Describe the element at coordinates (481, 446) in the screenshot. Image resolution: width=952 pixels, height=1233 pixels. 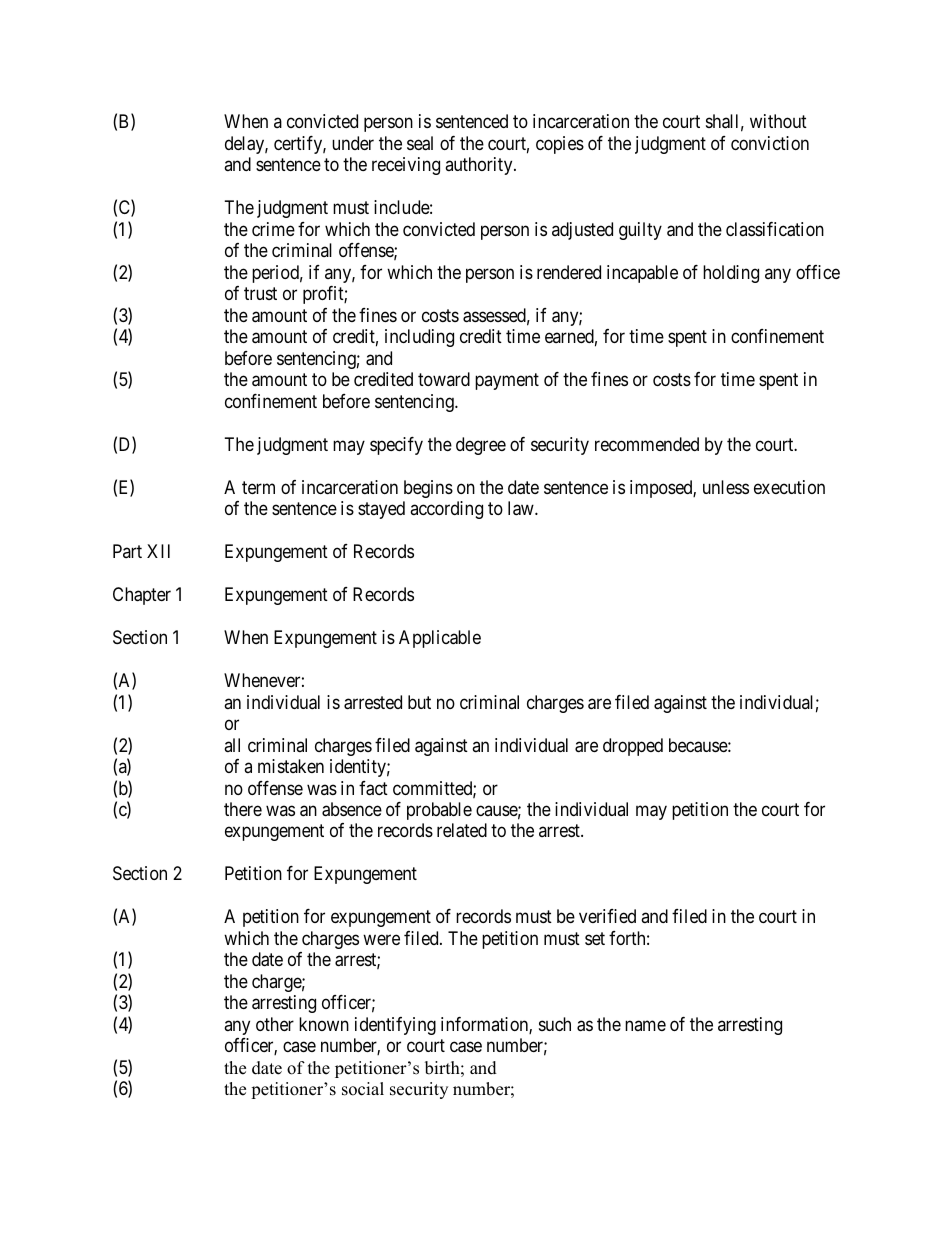
I see `degree` at that location.
